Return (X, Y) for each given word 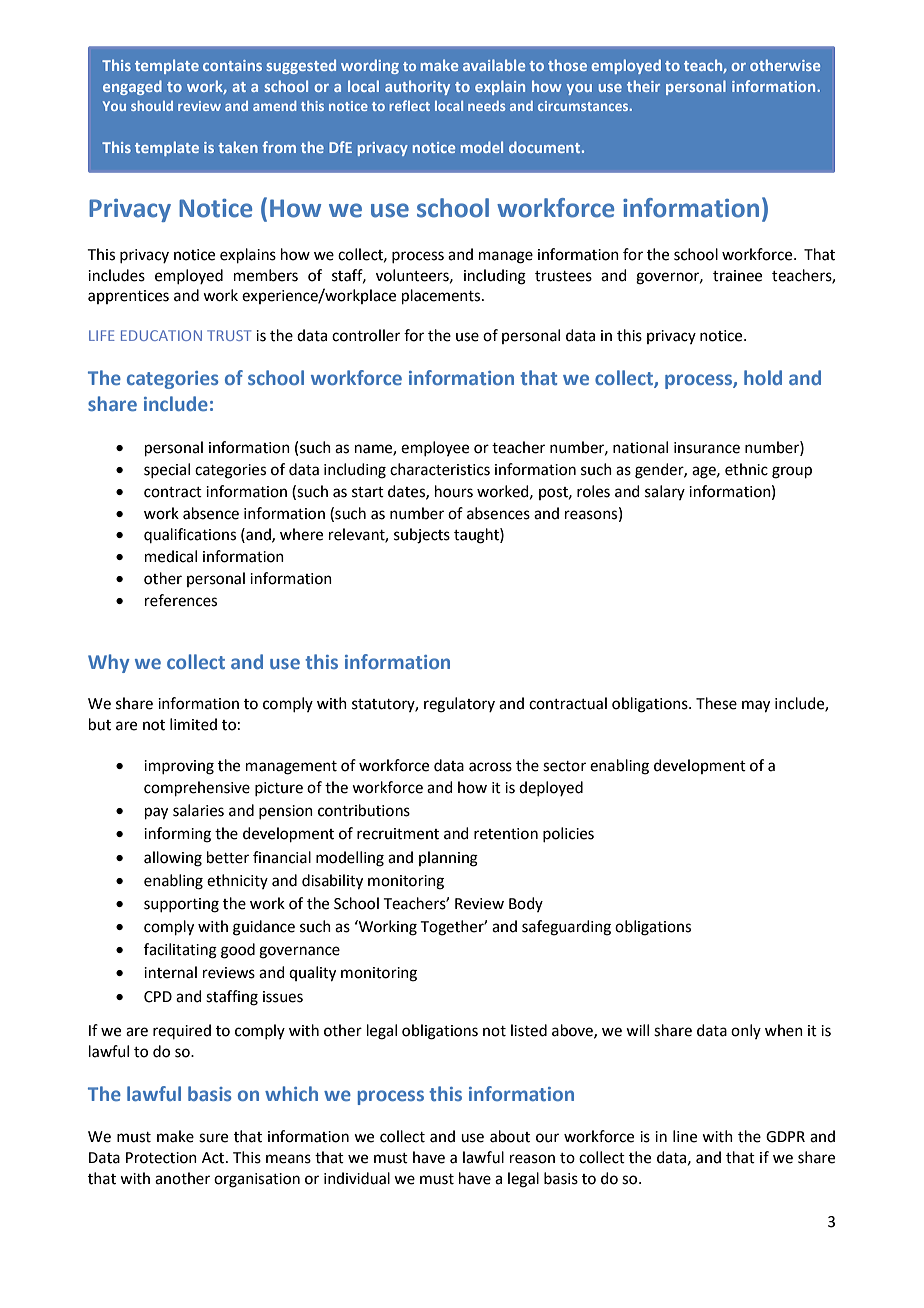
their (643, 86)
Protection (161, 1158)
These (716, 703)
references (181, 600)
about (510, 1136)
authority (417, 87)
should (152, 106)
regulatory (459, 705)
